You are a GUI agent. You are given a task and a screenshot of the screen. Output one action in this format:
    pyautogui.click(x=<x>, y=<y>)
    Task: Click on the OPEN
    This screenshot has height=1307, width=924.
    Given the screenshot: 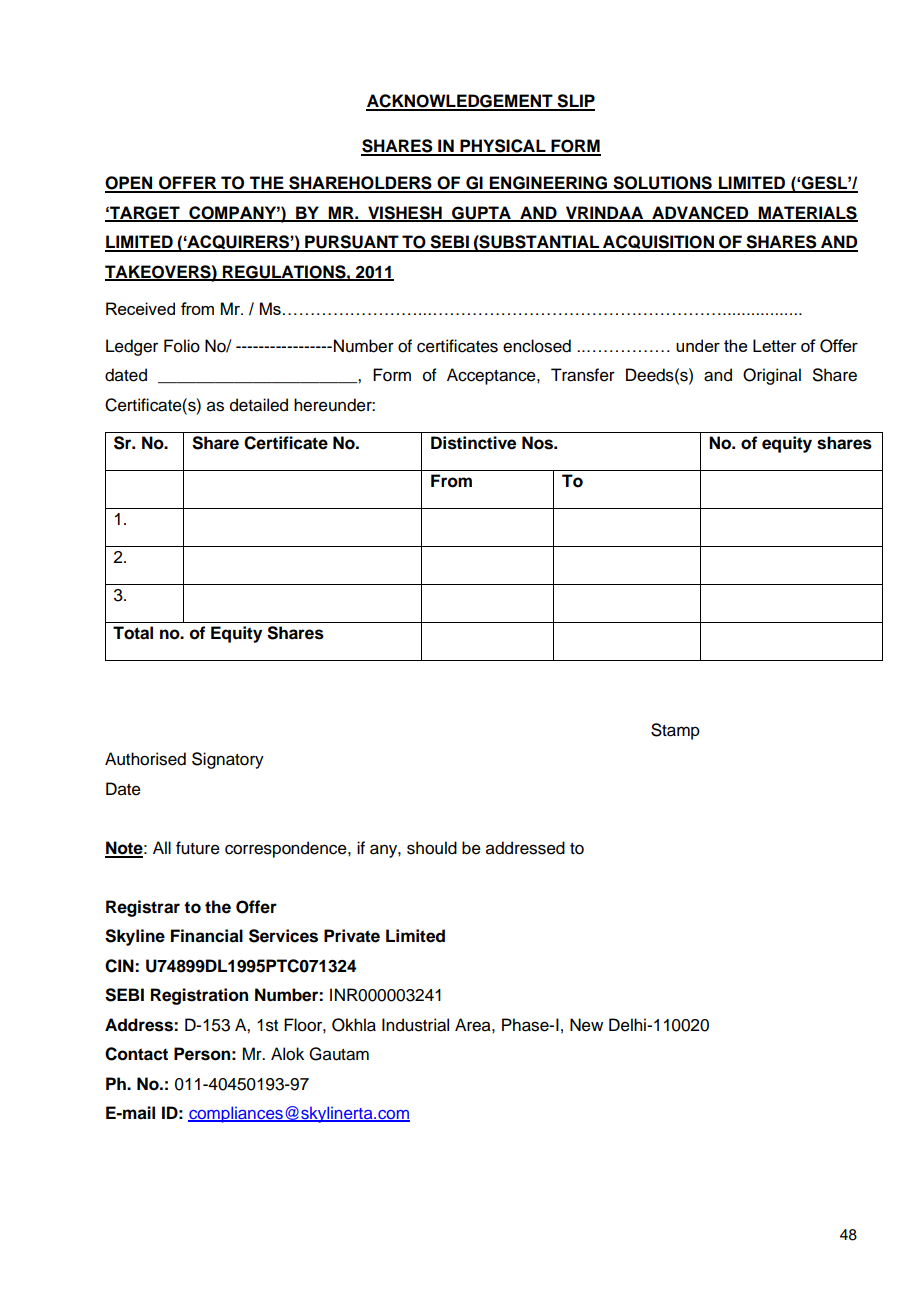 What is the action you would take?
    pyautogui.click(x=130, y=184)
